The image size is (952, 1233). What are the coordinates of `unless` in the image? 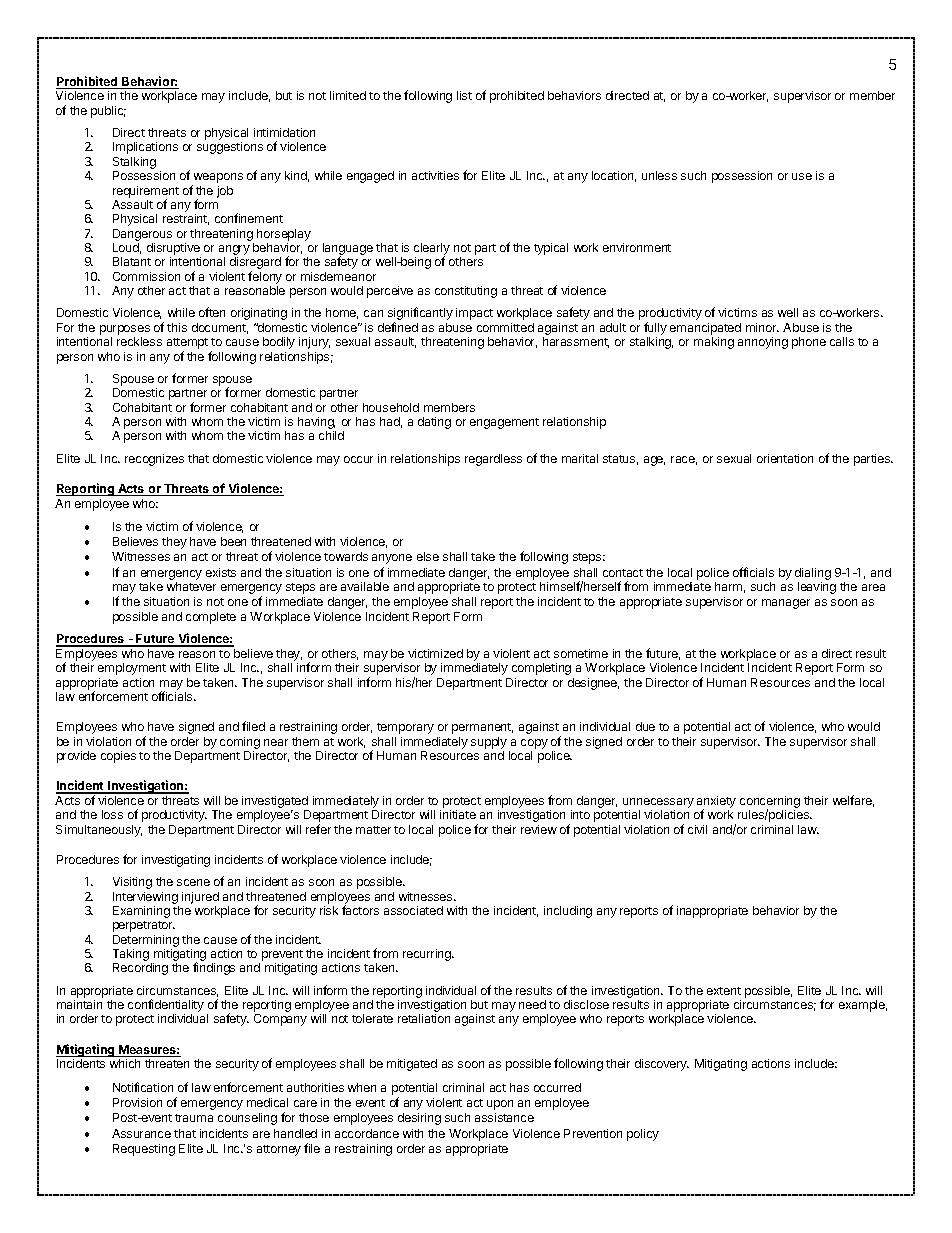 It's located at (659, 175).
